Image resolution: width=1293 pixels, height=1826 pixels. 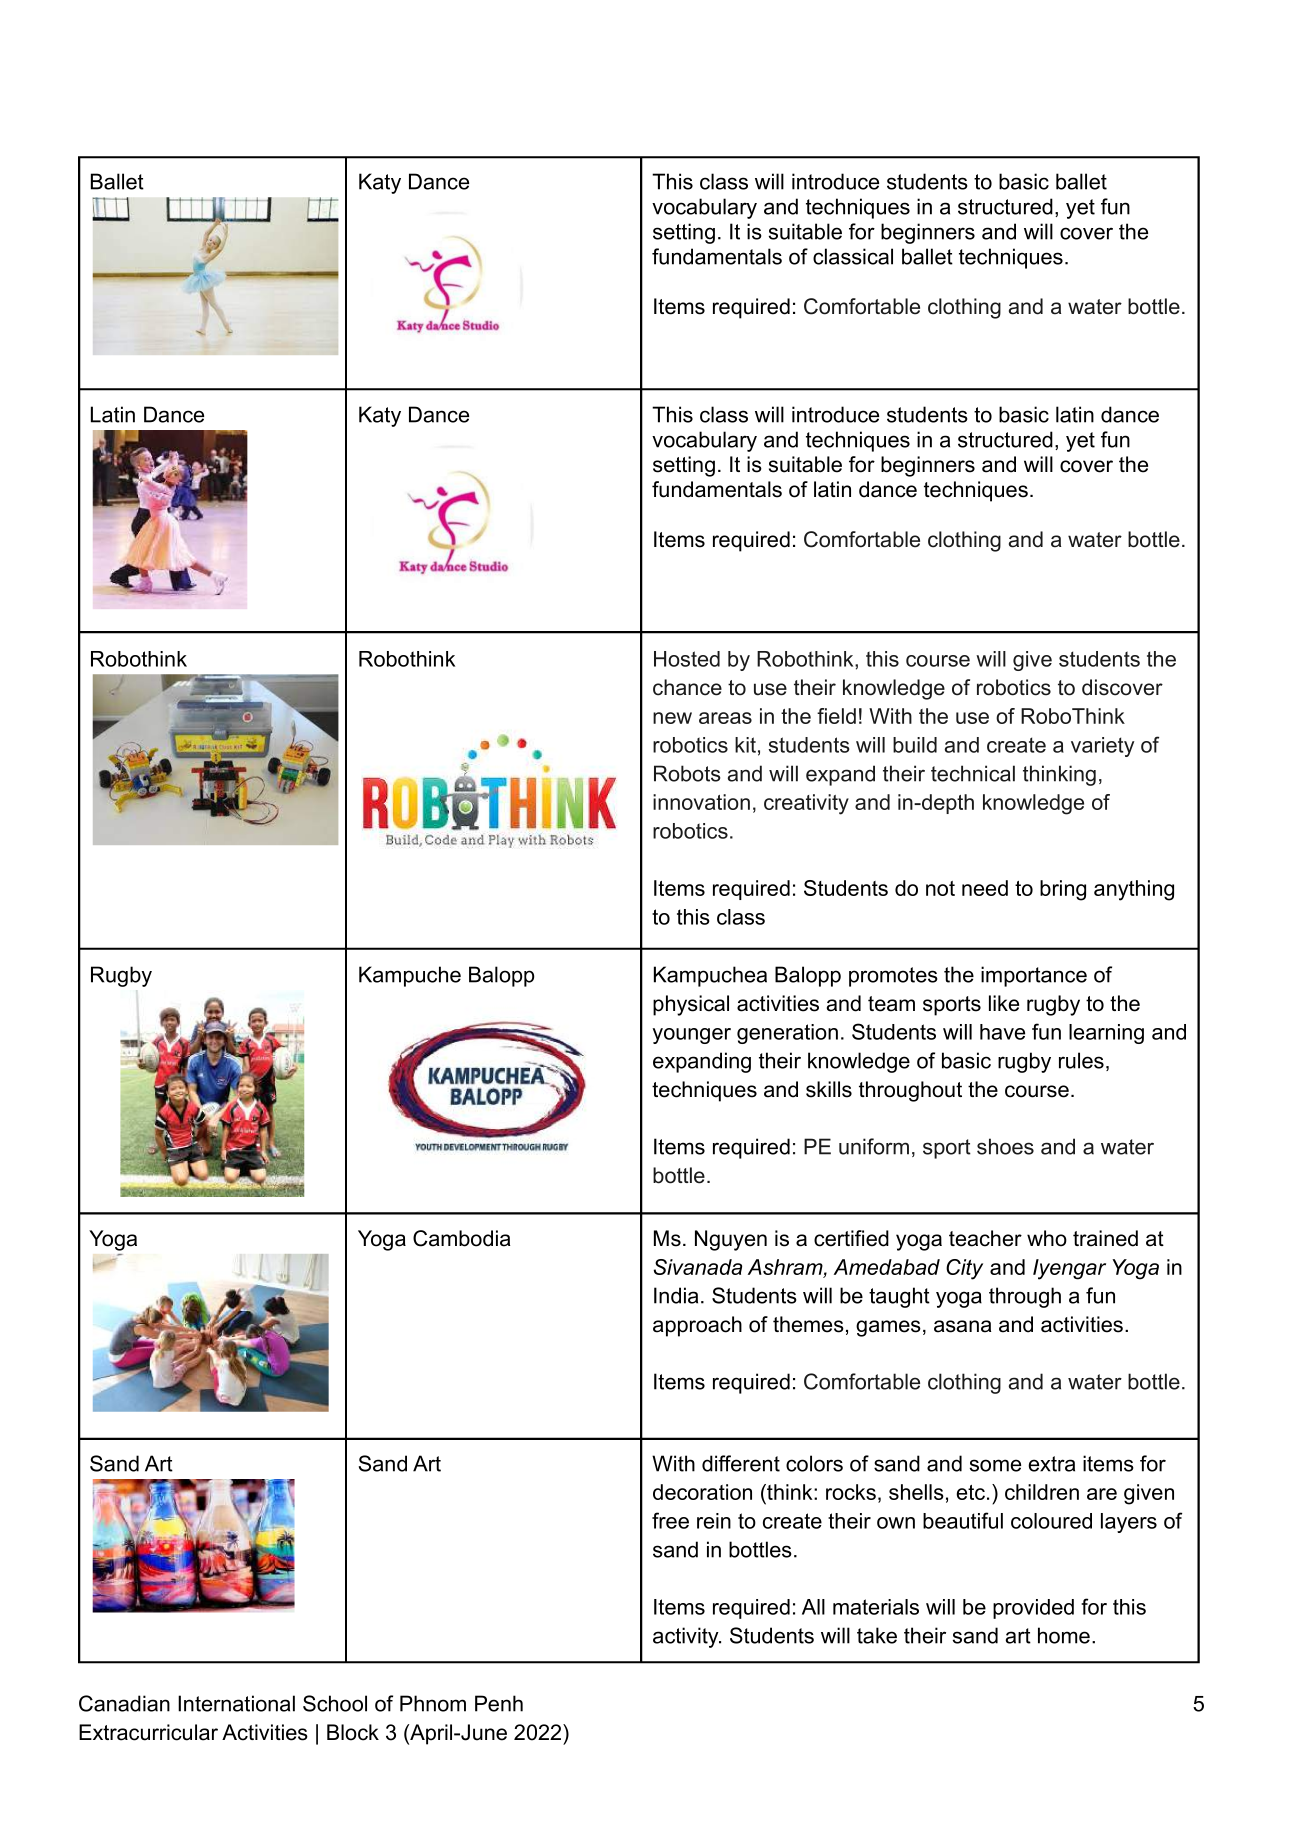 What do you see at coordinates (1102, 747) in the document?
I see `variety` at bounding box center [1102, 747].
